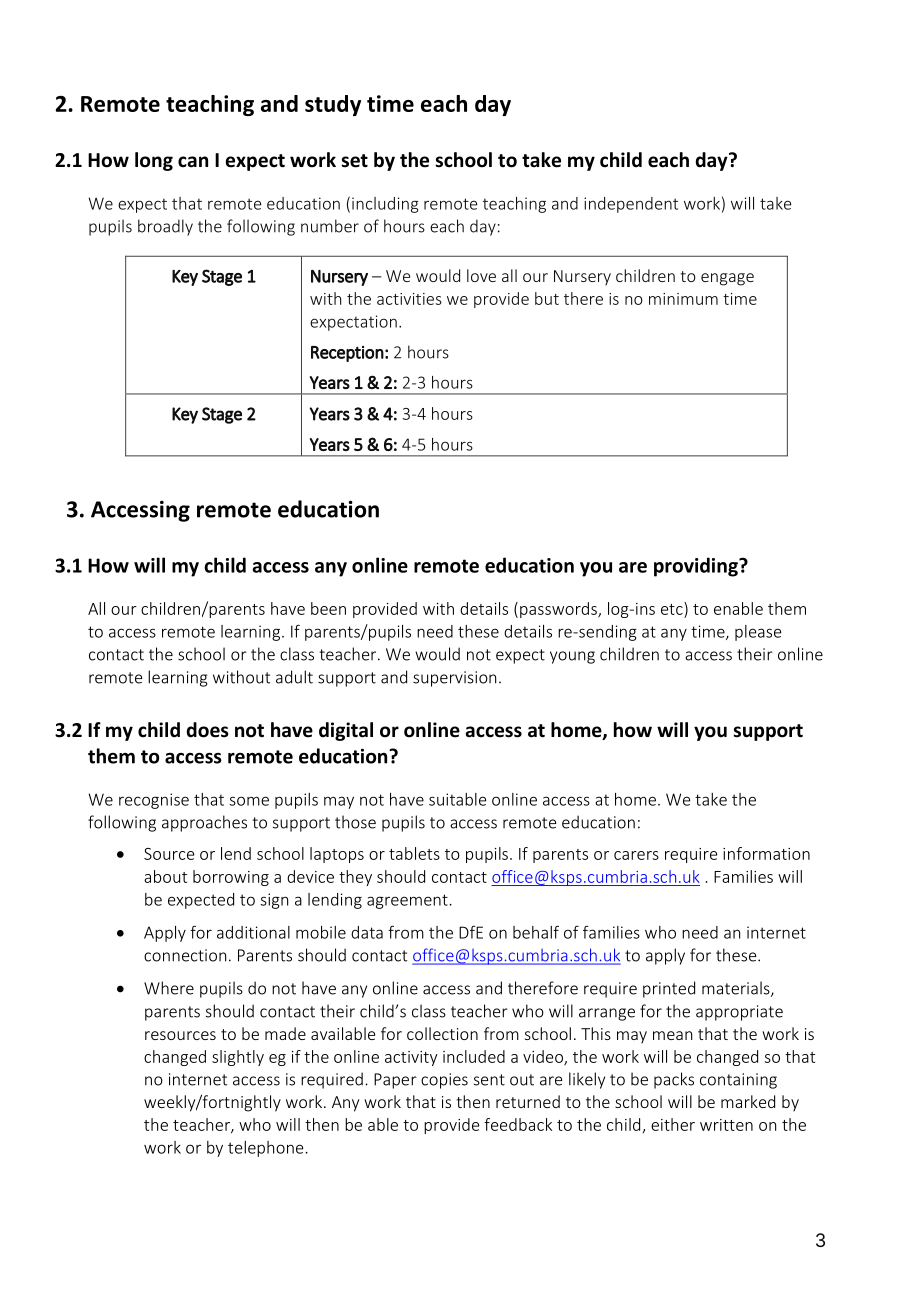 The width and height of the screenshot is (924, 1308). I want to click on minimum, so click(683, 299).
